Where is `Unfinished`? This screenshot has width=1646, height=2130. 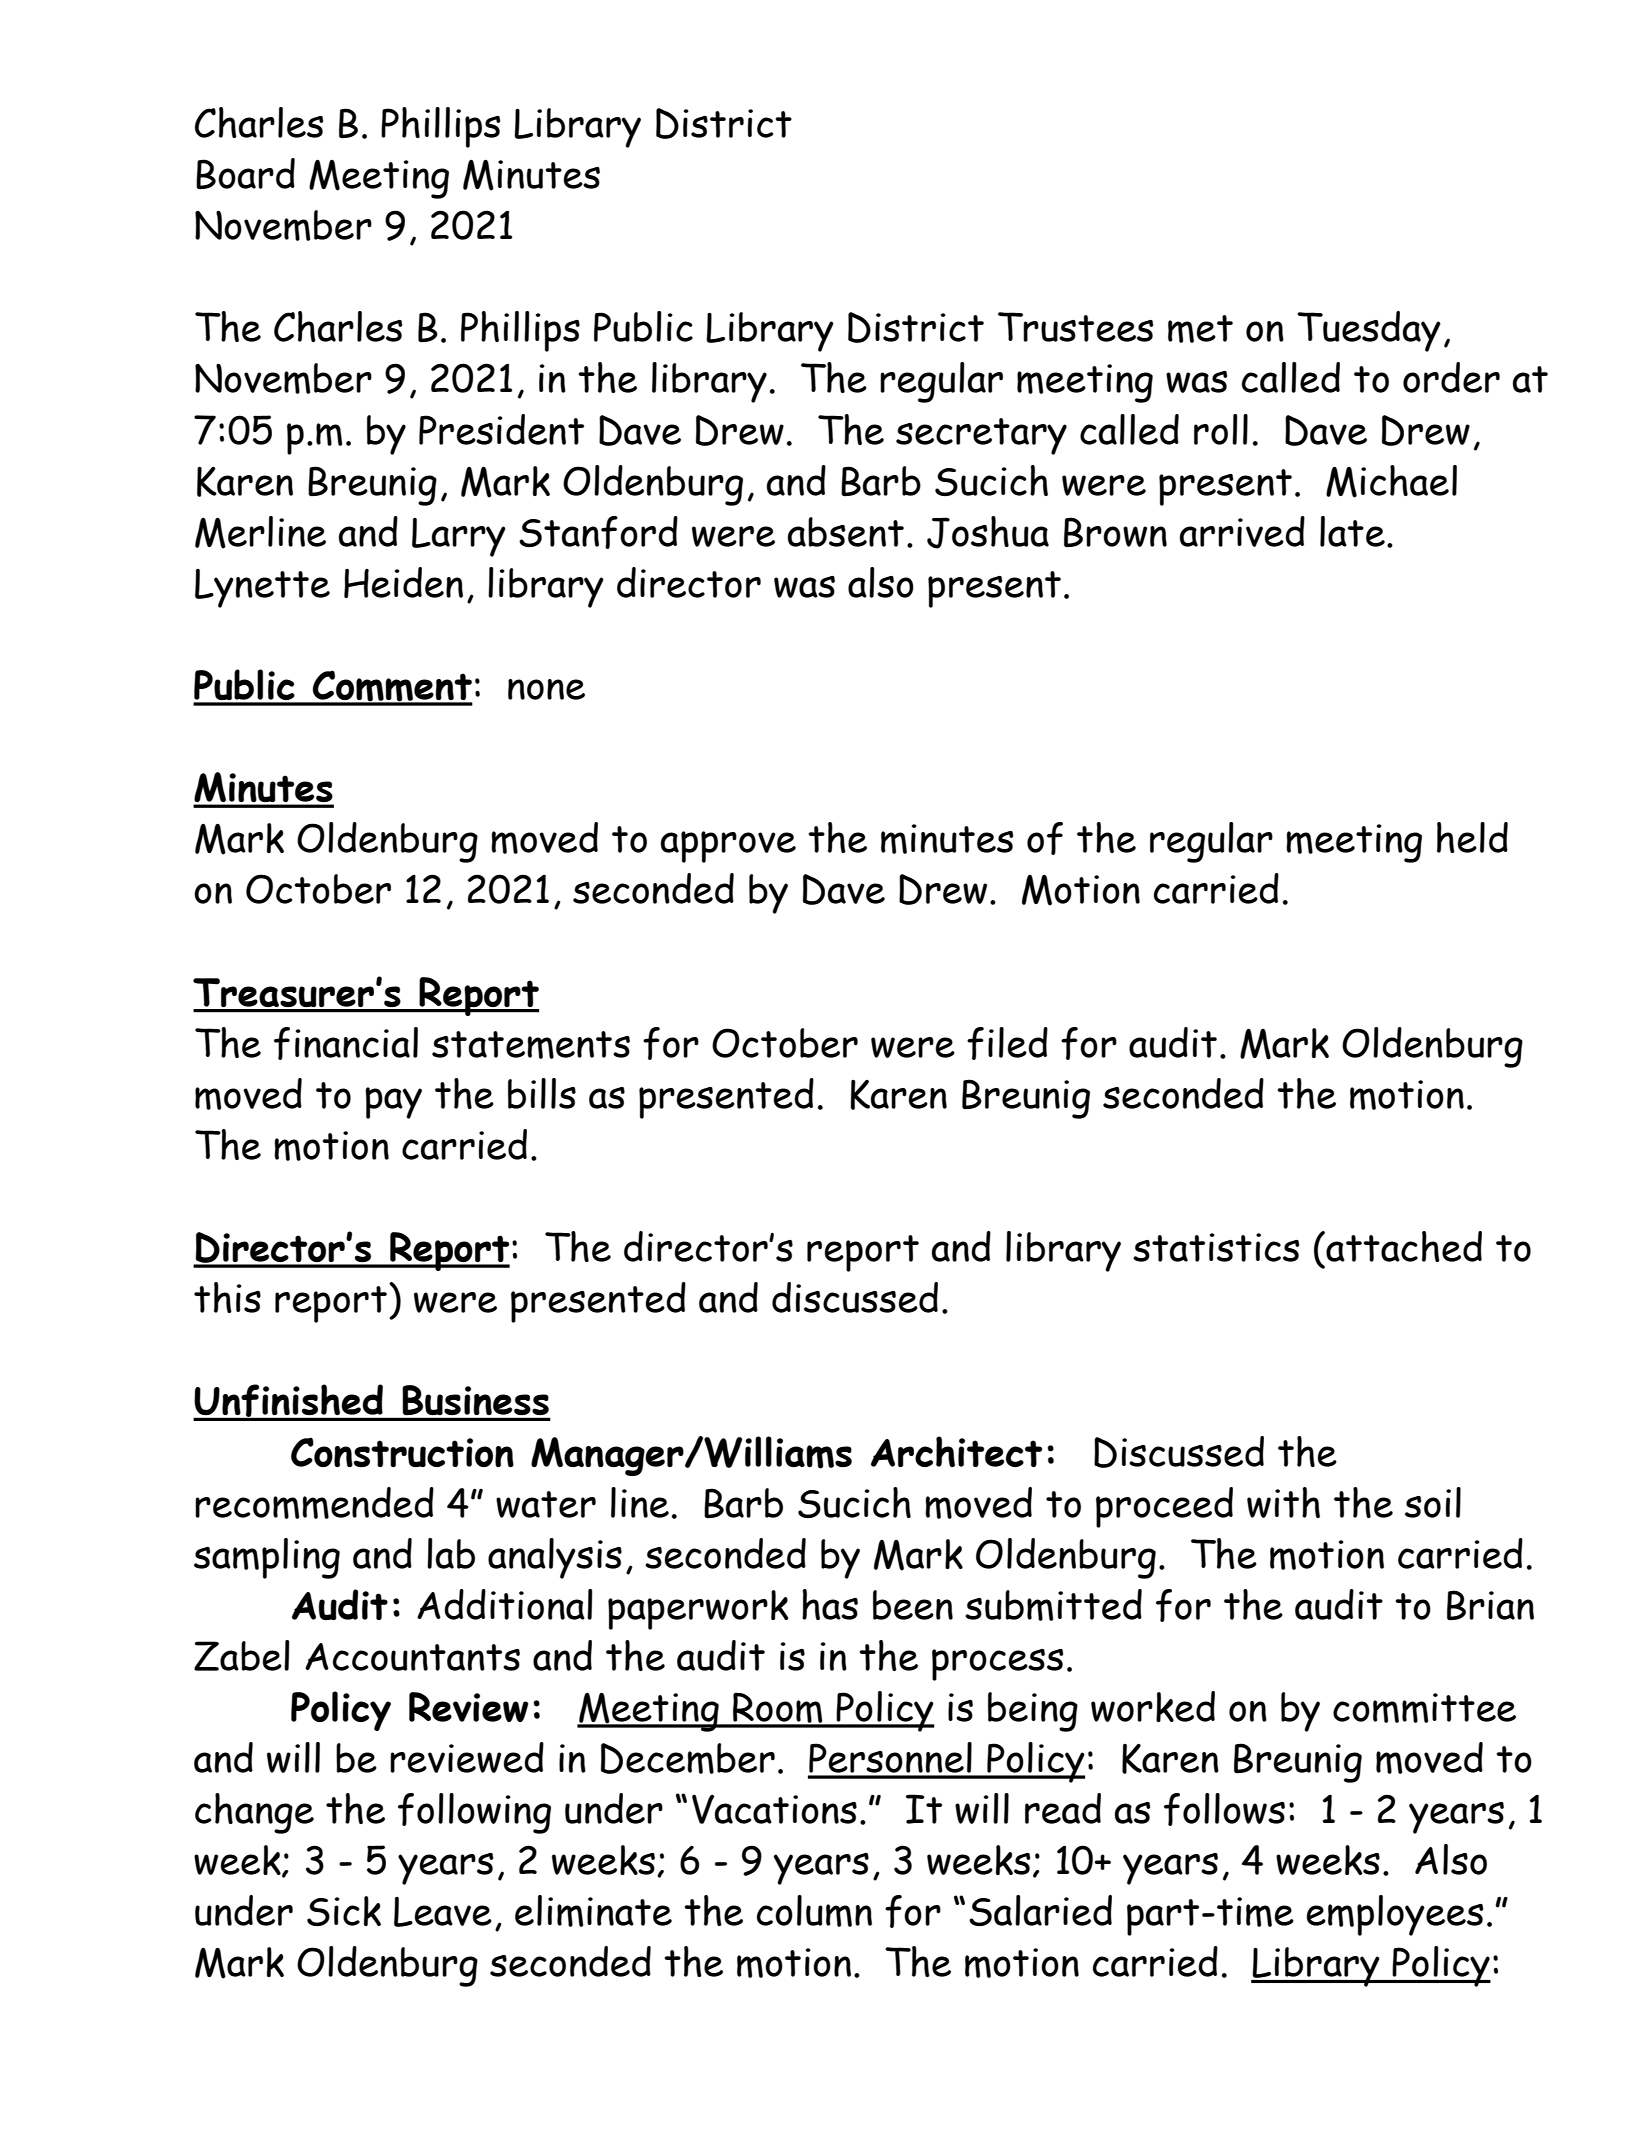
Unfinished is located at coordinates (289, 1402).
